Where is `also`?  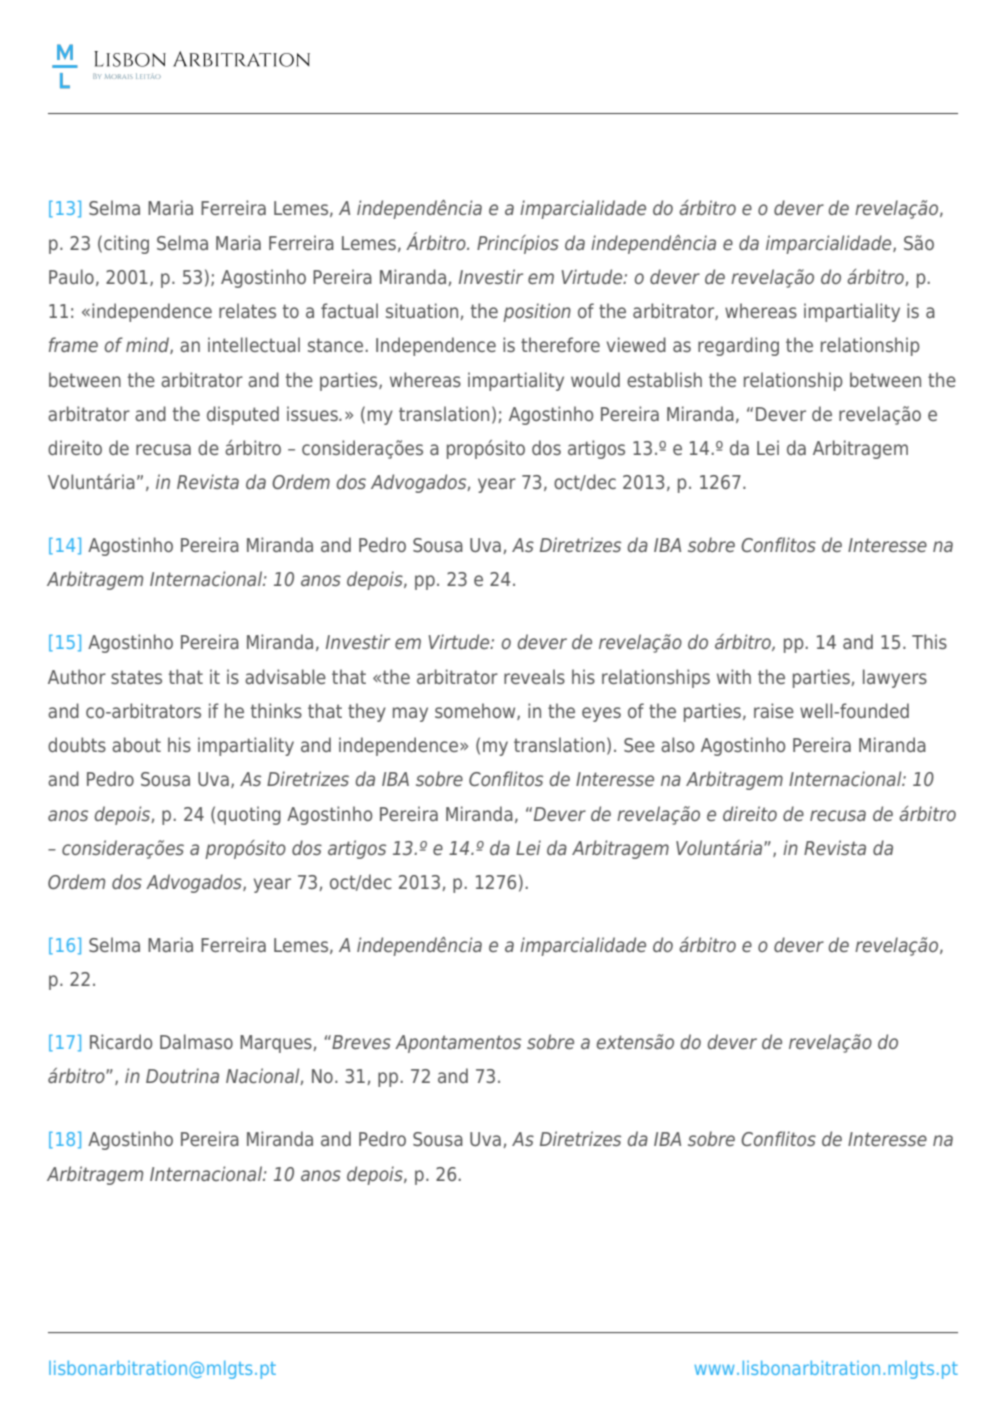 also is located at coordinates (677, 744).
